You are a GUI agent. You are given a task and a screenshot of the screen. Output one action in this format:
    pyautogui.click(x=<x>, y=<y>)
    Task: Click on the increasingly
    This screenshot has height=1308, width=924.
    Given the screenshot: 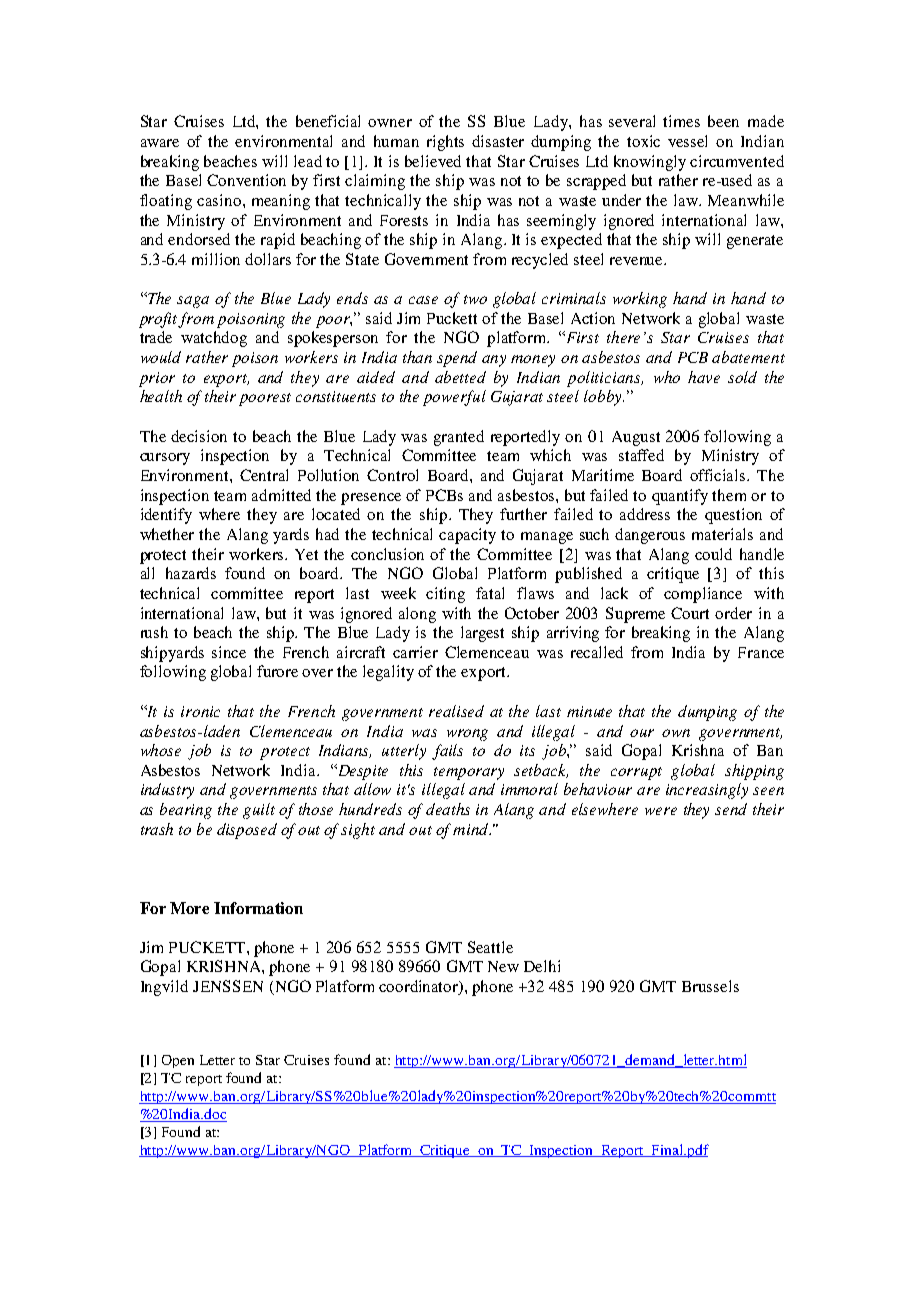 What is the action you would take?
    pyautogui.click(x=707, y=791)
